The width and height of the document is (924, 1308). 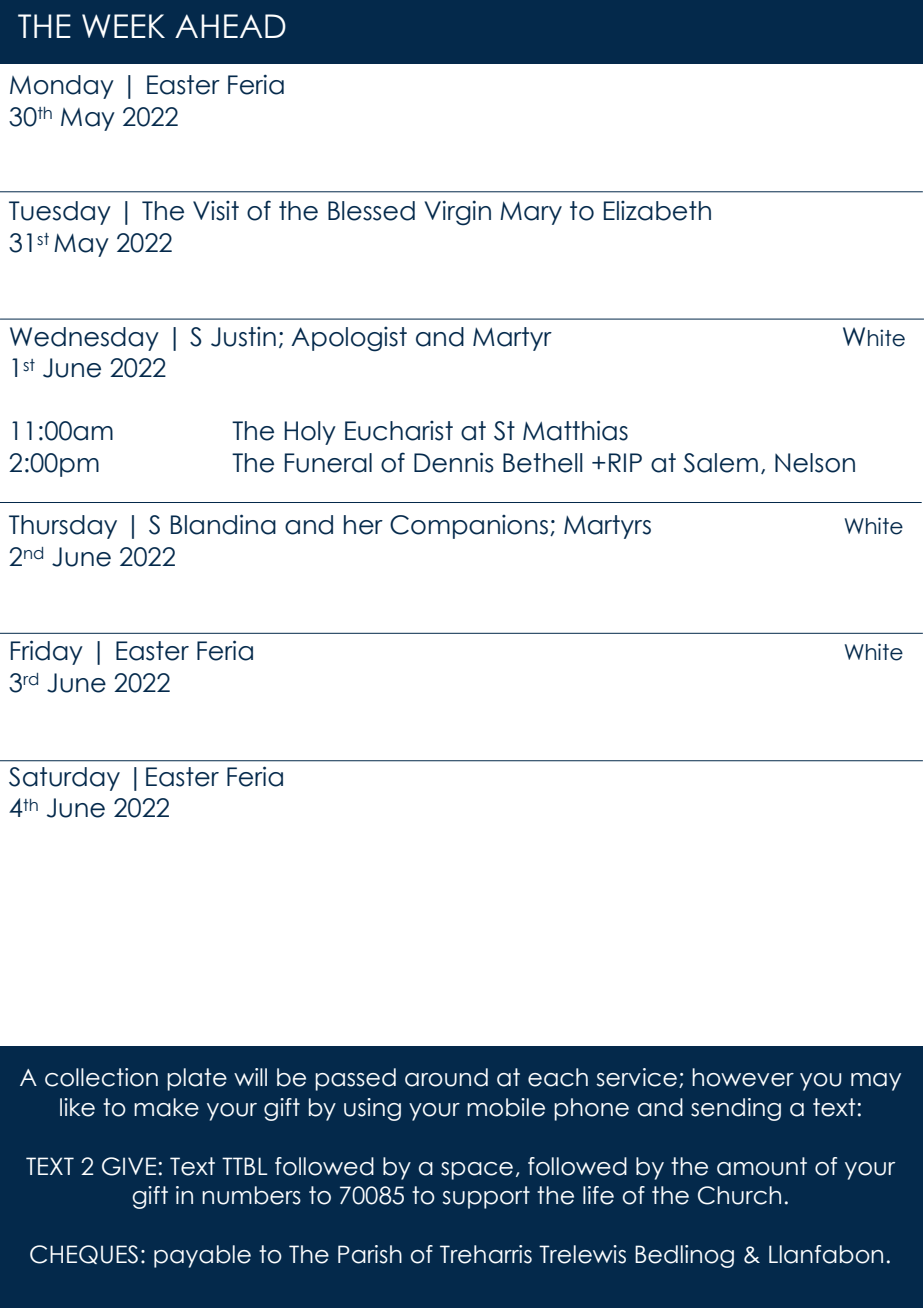 What do you see at coordinates (721, 463) in the document?
I see `Salem` at bounding box center [721, 463].
